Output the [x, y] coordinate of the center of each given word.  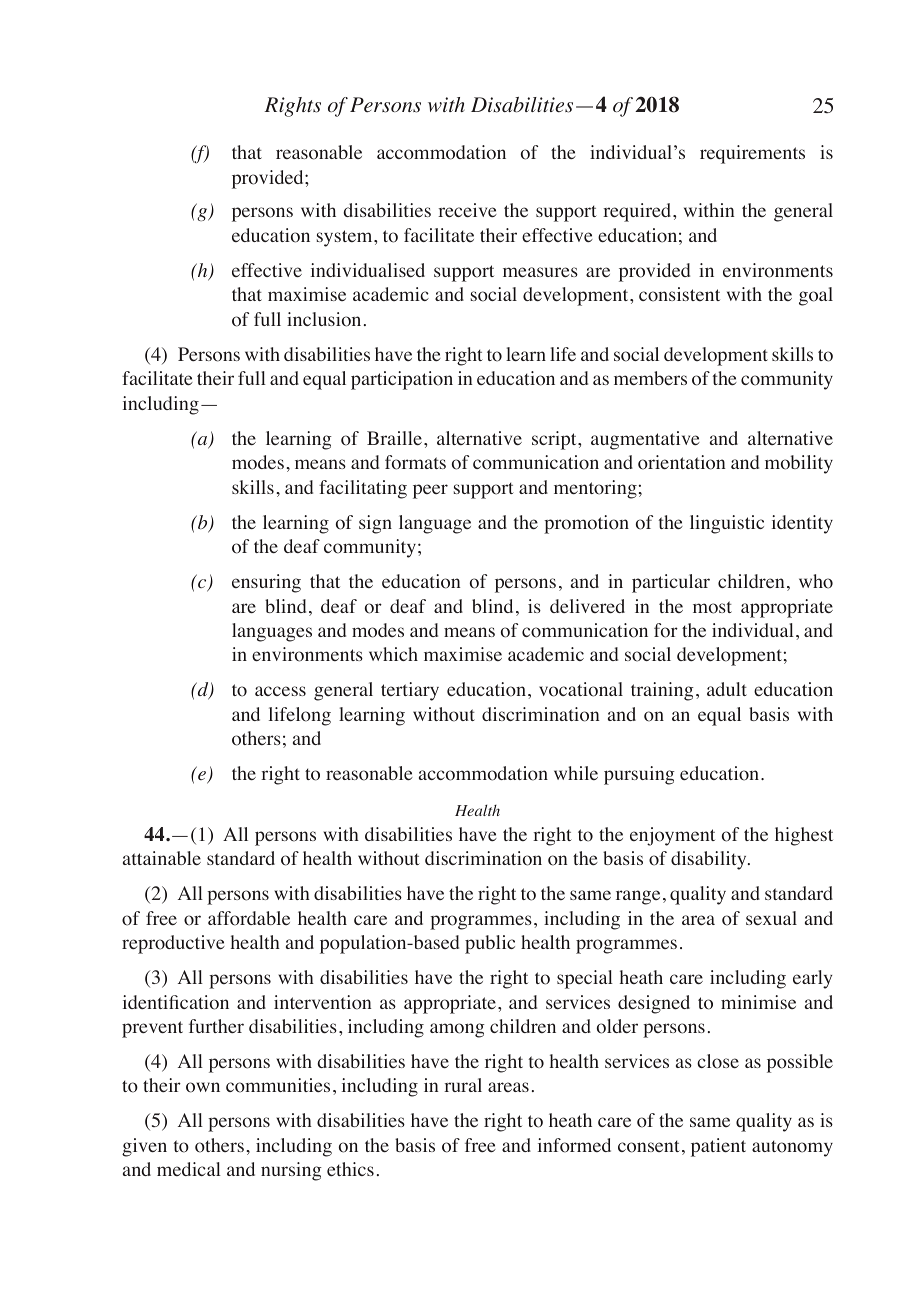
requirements [752, 154]
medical [189, 1169]
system [346, 238]
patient [718, 1147]
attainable [162, 858]
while [576, 773]
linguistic [727, 524]
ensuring [266, 583]
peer [430, 491]
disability [710, 860]
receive [467, 210]
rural [463, 1085]
